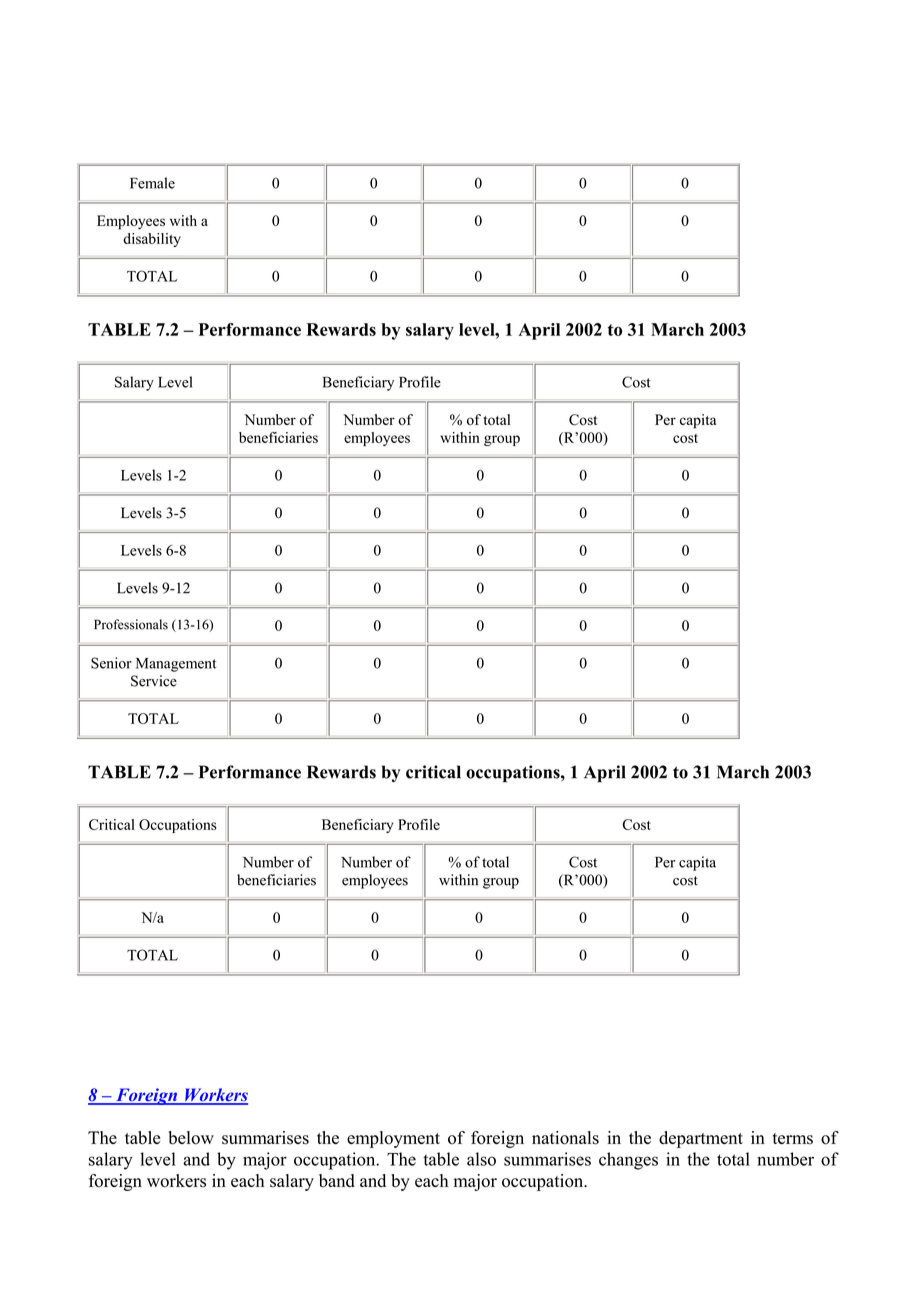 This screenshot has height=1308, width=924. Describe the element at coordinates (131, 624) in the screenshot. I see `Professionals` at that location.
